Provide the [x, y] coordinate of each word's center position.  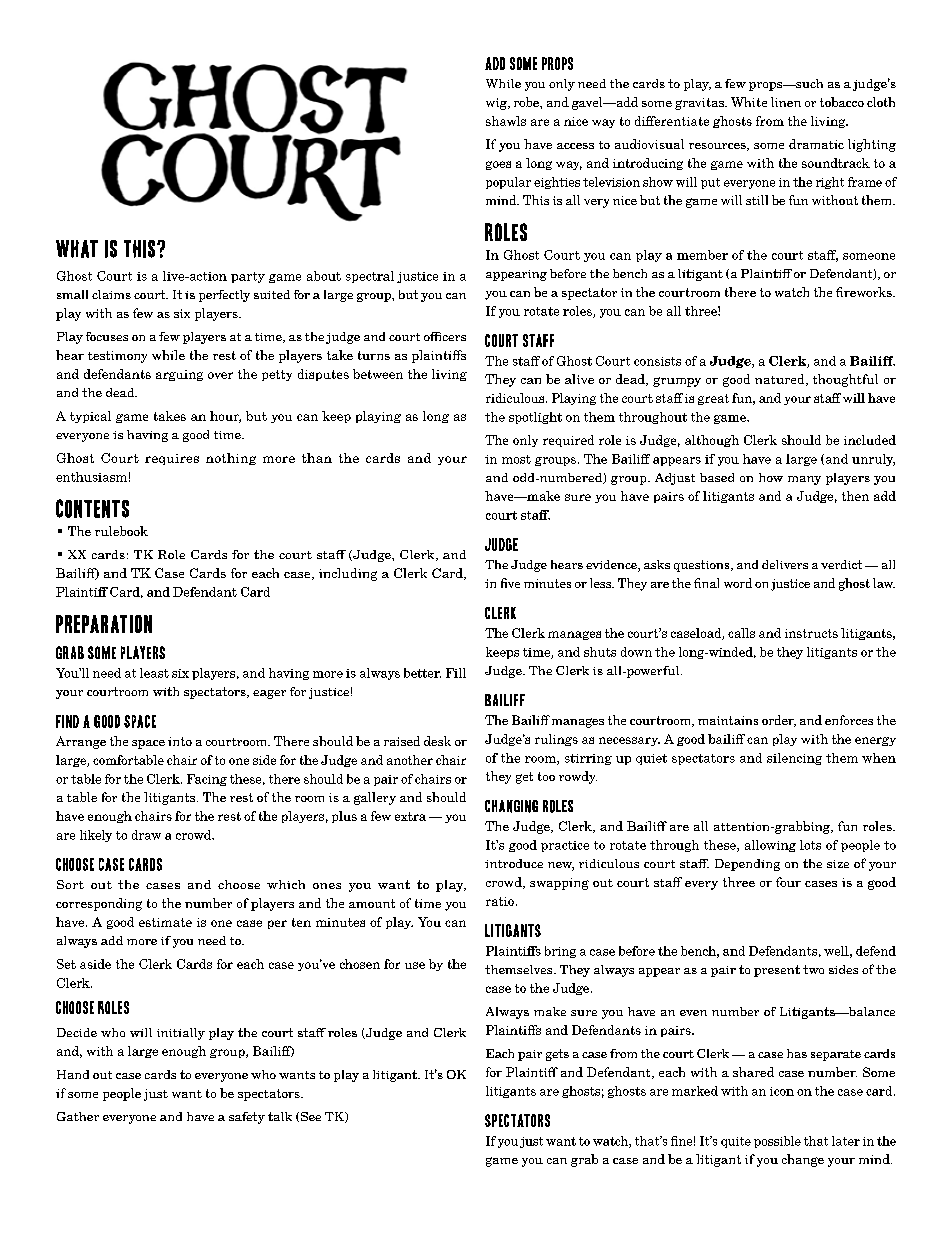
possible [777, 1142]
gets [557, 1055]
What [77, 249]
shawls [506, 121]
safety [247, 1118]
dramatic [816, 144]
